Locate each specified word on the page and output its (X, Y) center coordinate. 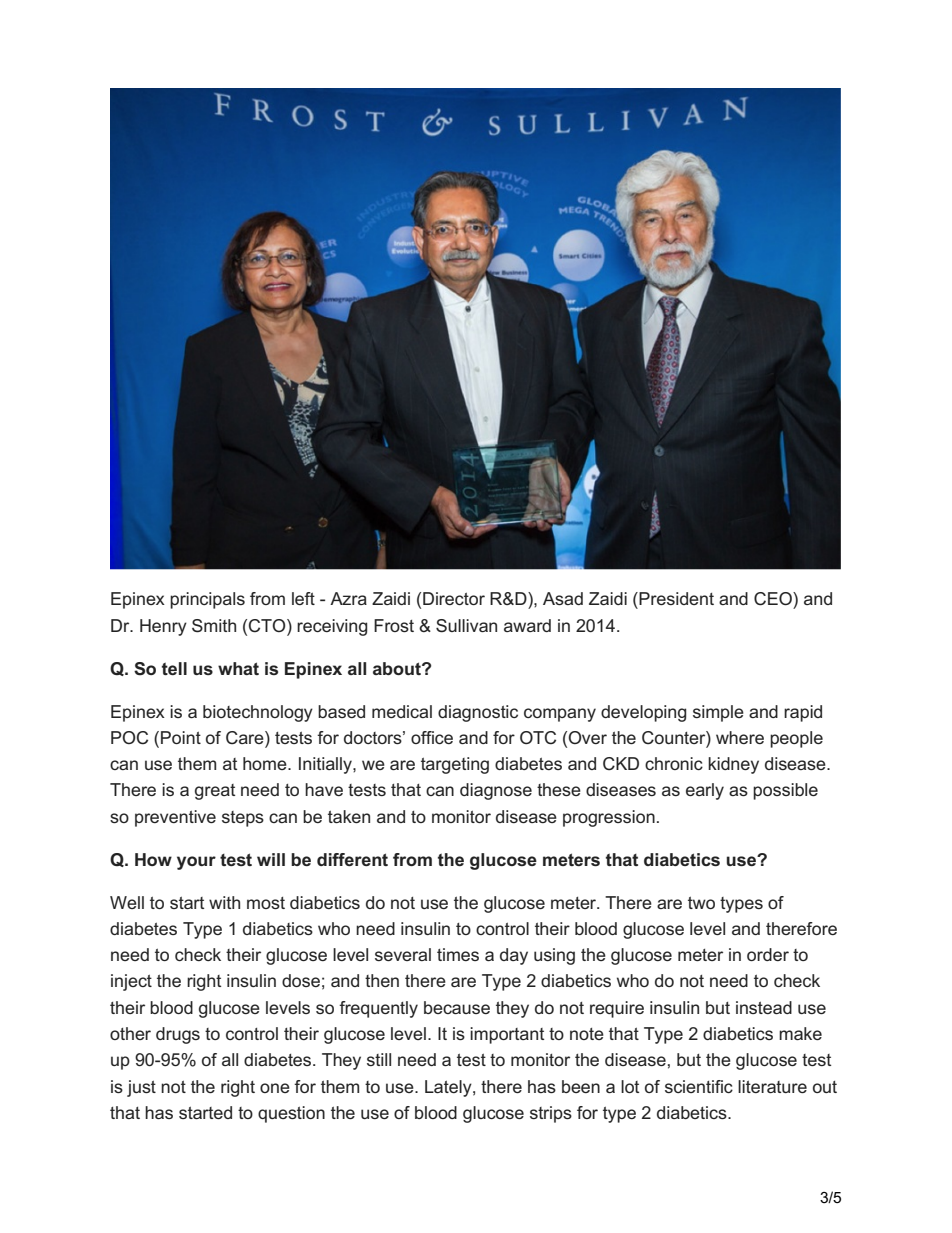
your (196, 863)
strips (551, 1114)
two (701, 903)
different (352, 859)
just (141, 1088)
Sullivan (466, 626)
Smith (214, 626)
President (676, 598)
